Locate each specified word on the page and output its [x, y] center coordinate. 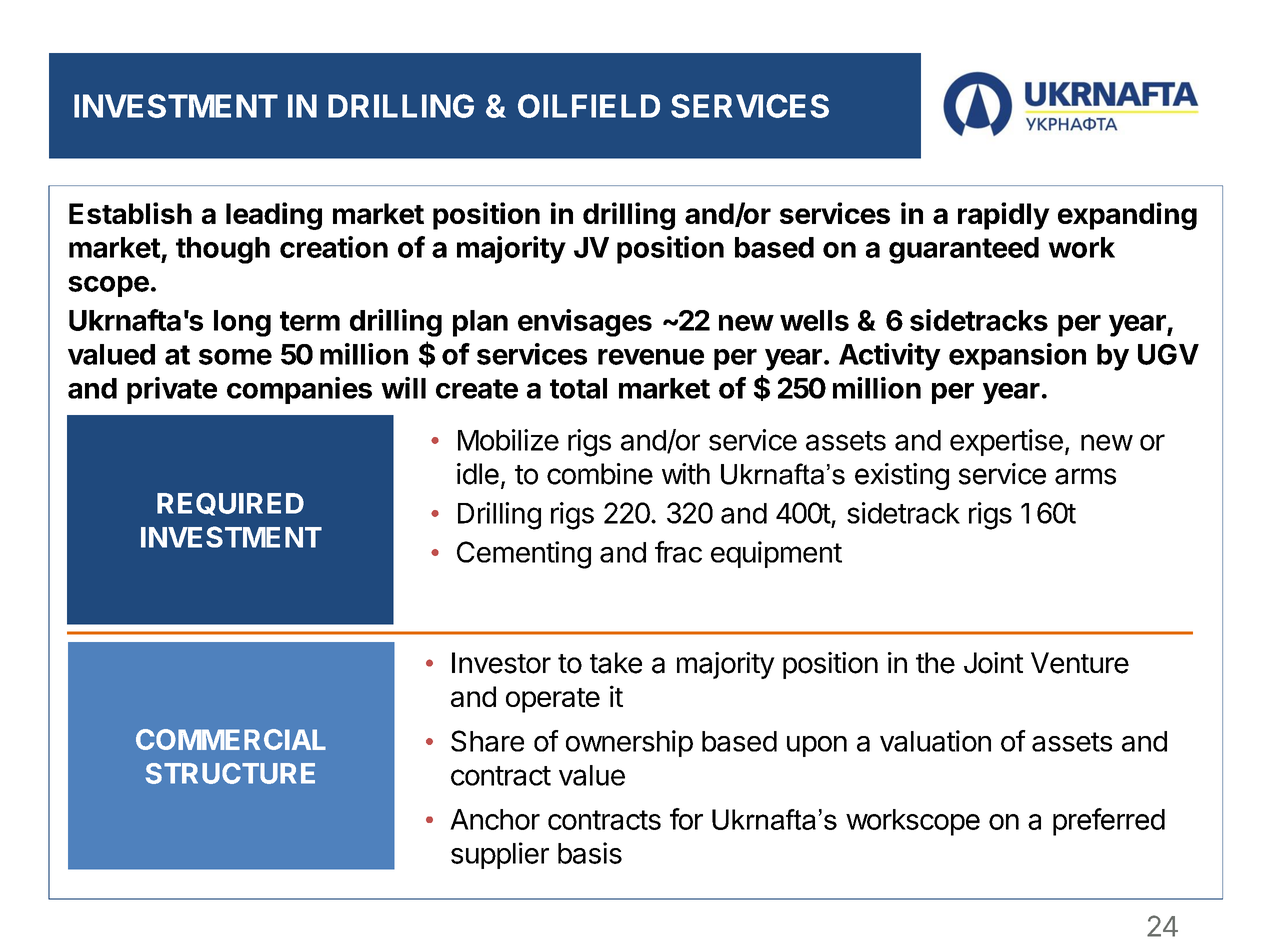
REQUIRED [230, 504]
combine [600, 474]
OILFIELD [589, 106]
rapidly [1004, 216]
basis [590, 853]
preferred [1109, 822]
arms [1085, 476]
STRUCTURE [230, 773]
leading [274, 216]
